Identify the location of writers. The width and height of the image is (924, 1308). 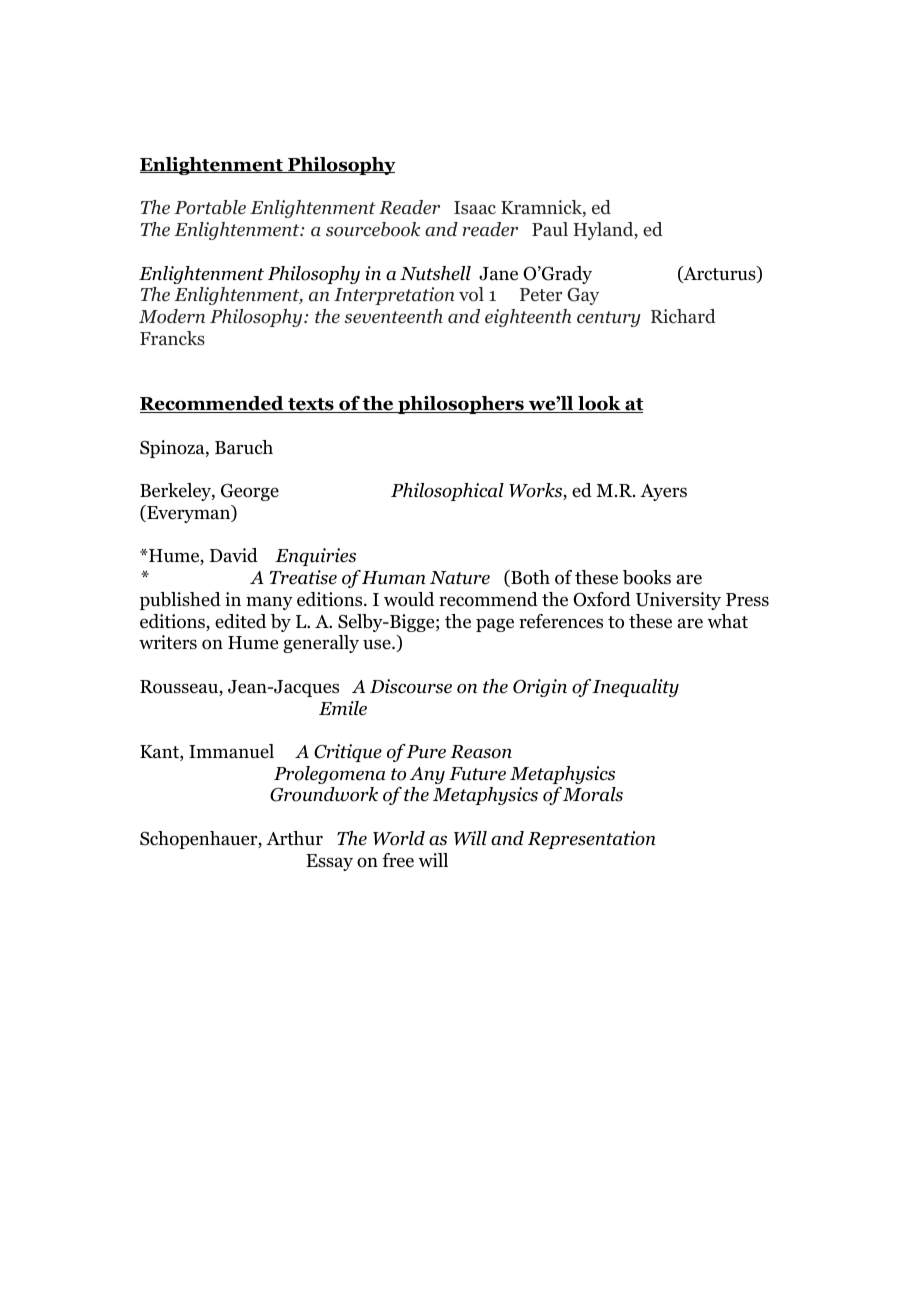
(168, 642).
